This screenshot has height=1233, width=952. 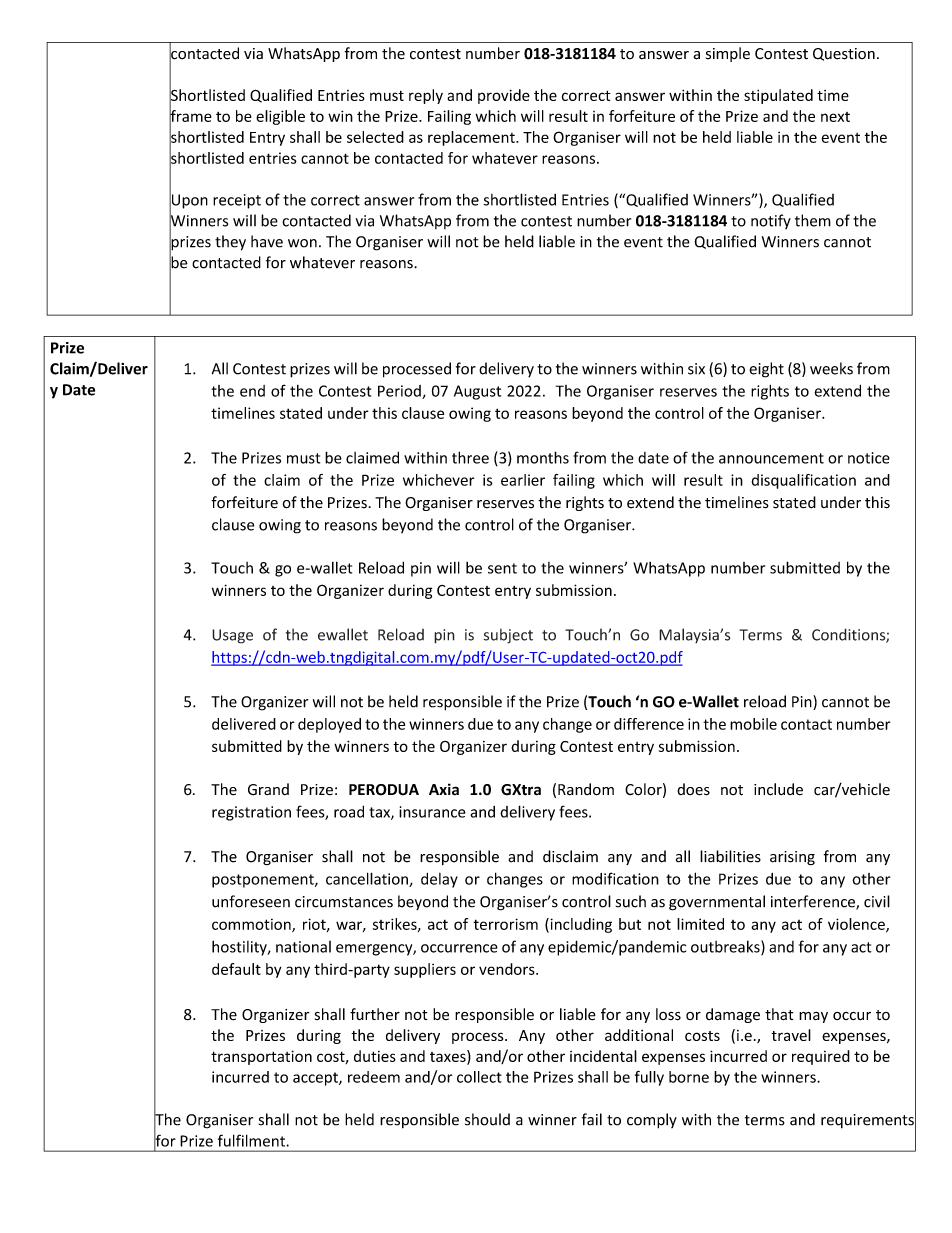 I want to click on stipulated, so click(x=778, y=96).
